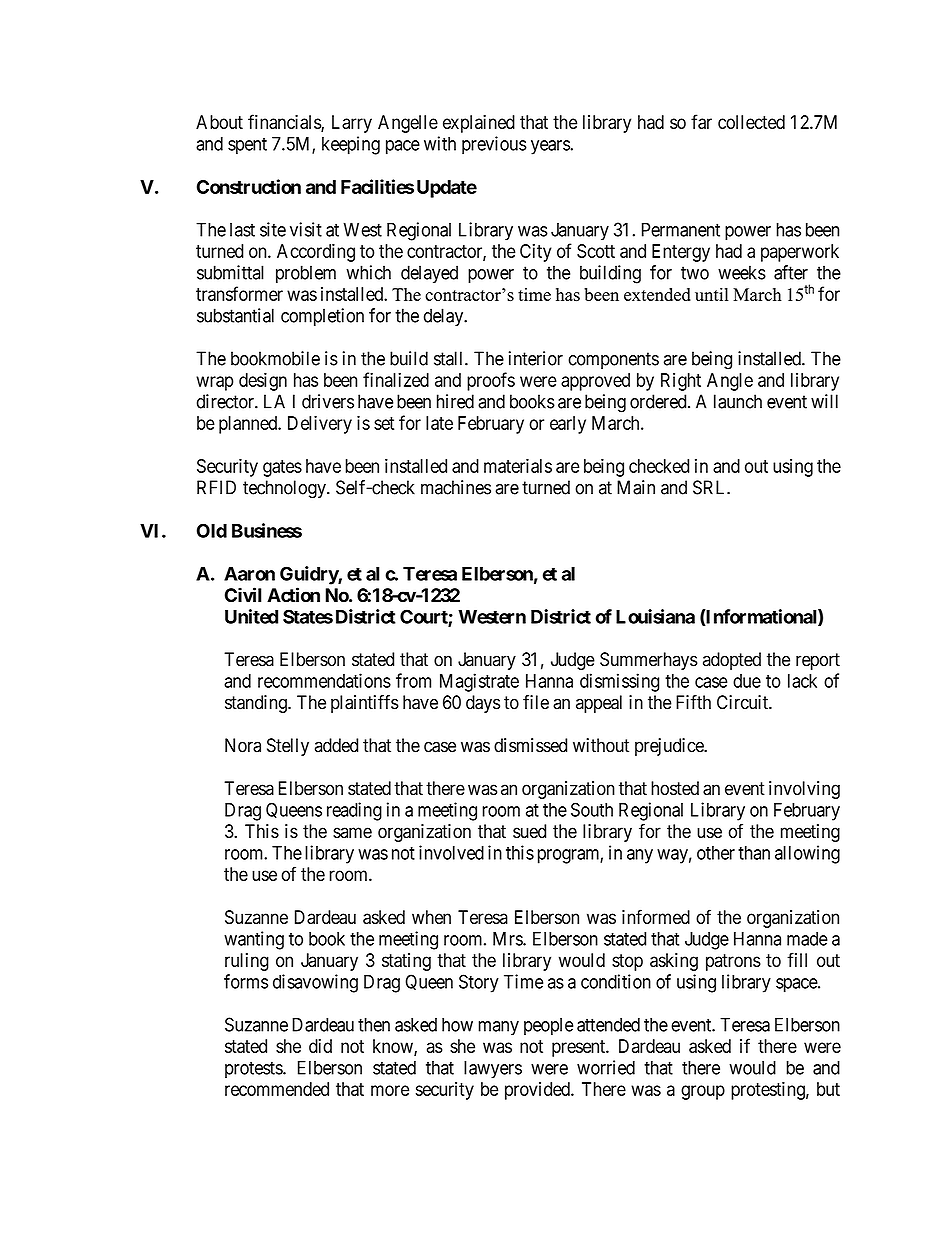 This page has width=952, height=1233. Describe the element at coordinates (703, 1092) in the page. I see `group` at that location.
